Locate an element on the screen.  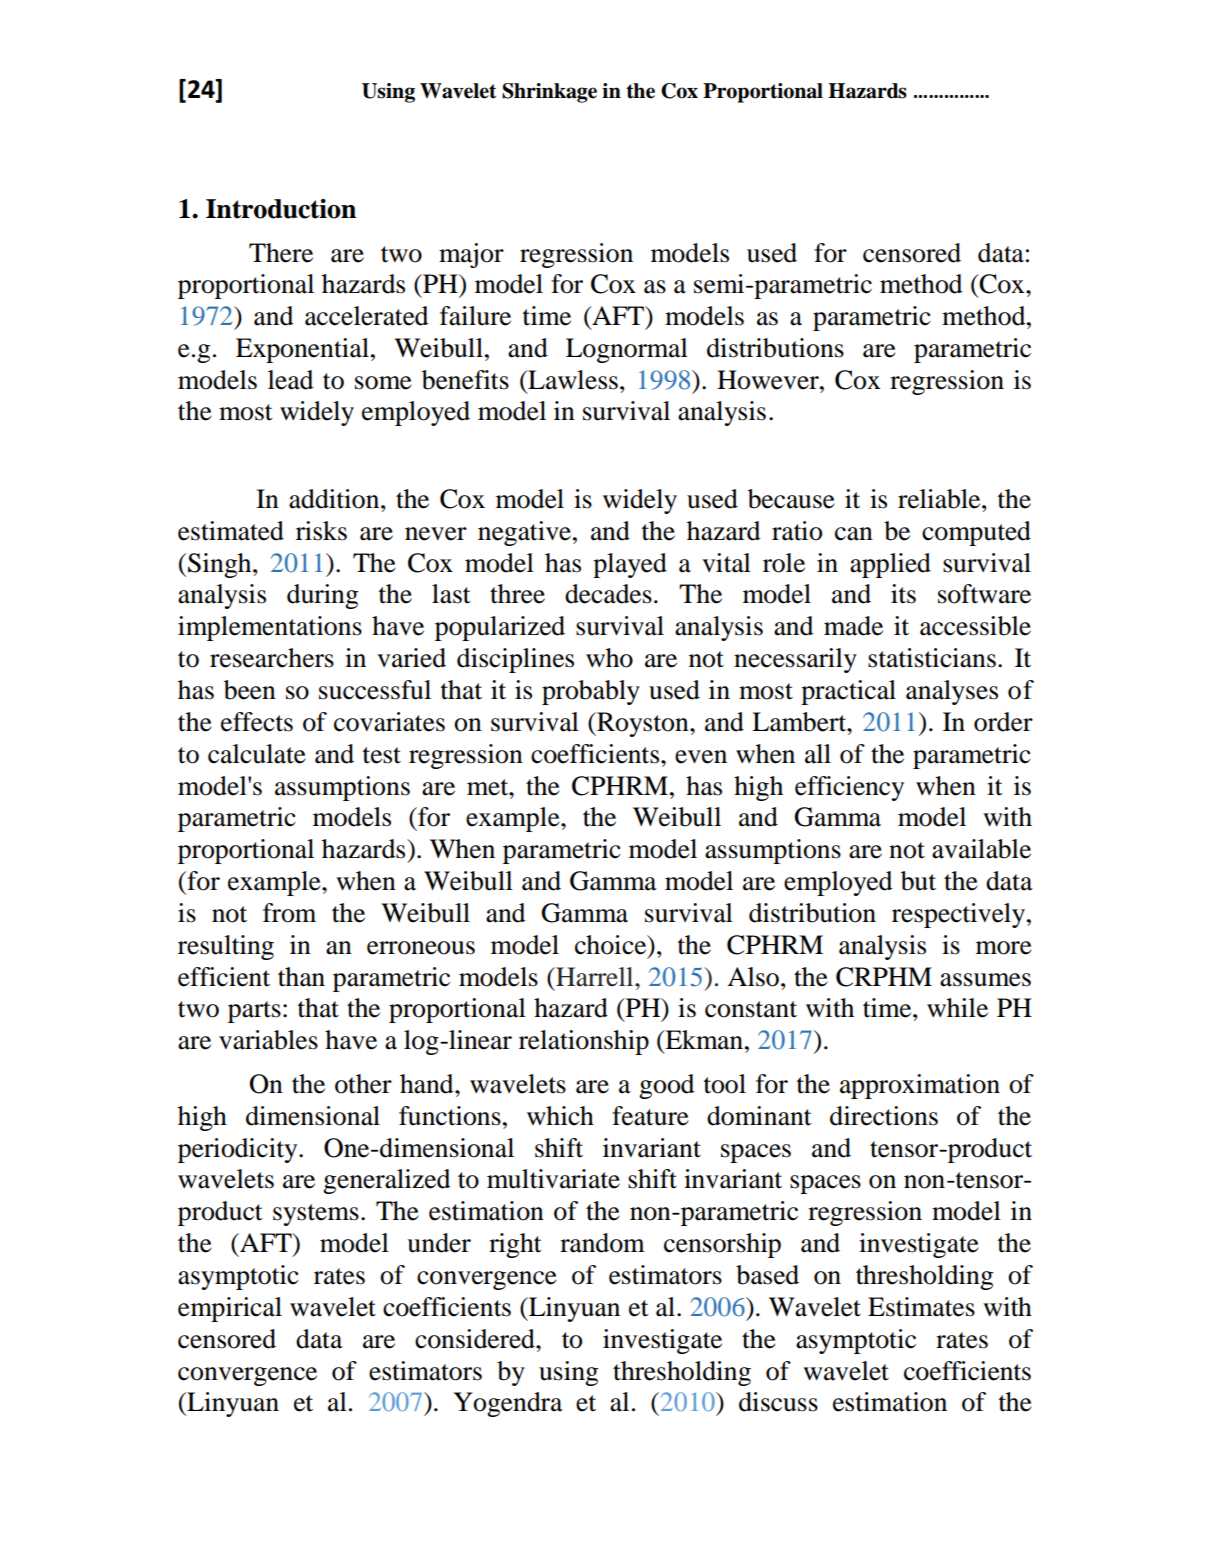
However is located at coordinates (769, 380).
